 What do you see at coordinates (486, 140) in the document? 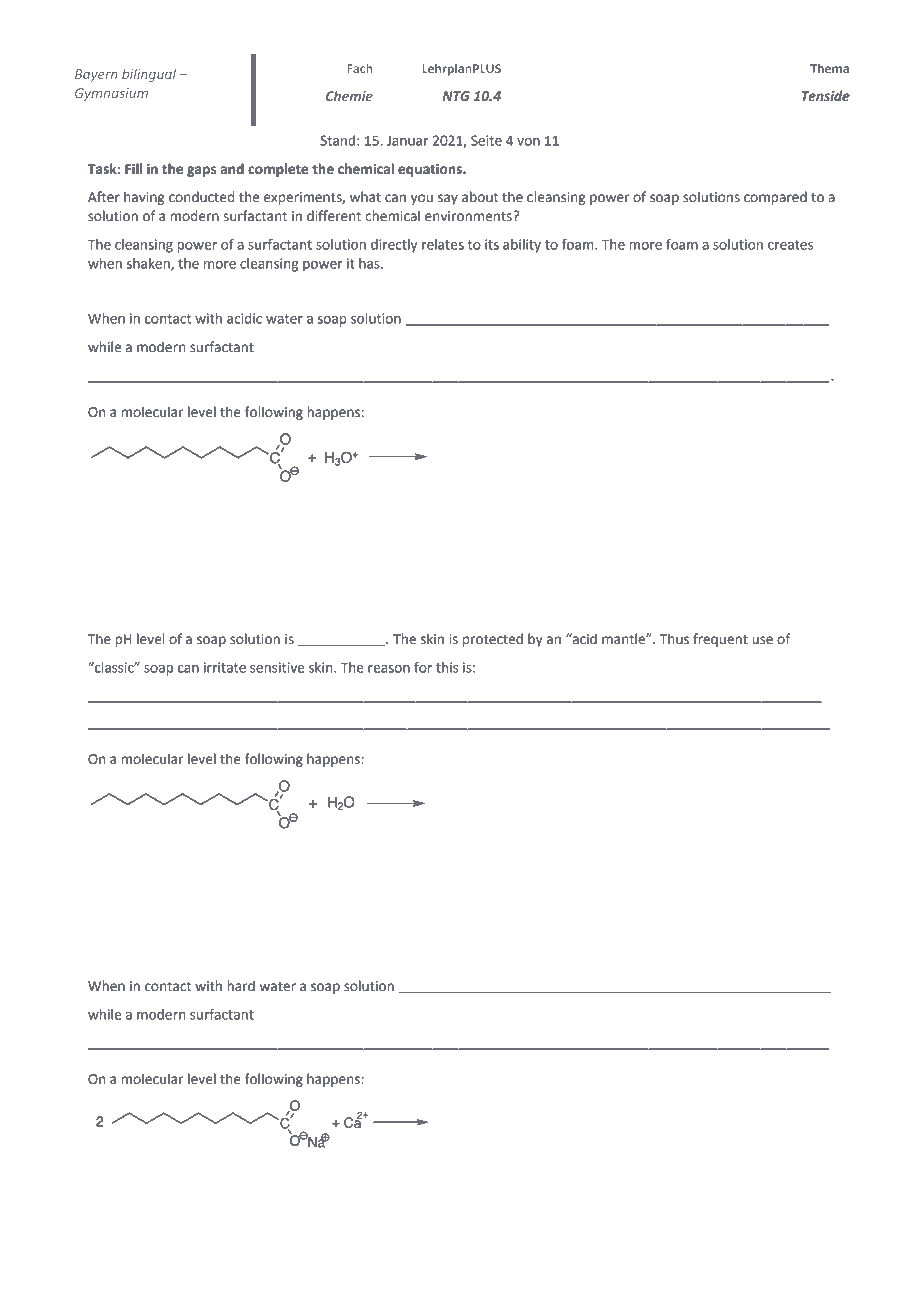
I see `Seite` at bounding box center [486, 140].
